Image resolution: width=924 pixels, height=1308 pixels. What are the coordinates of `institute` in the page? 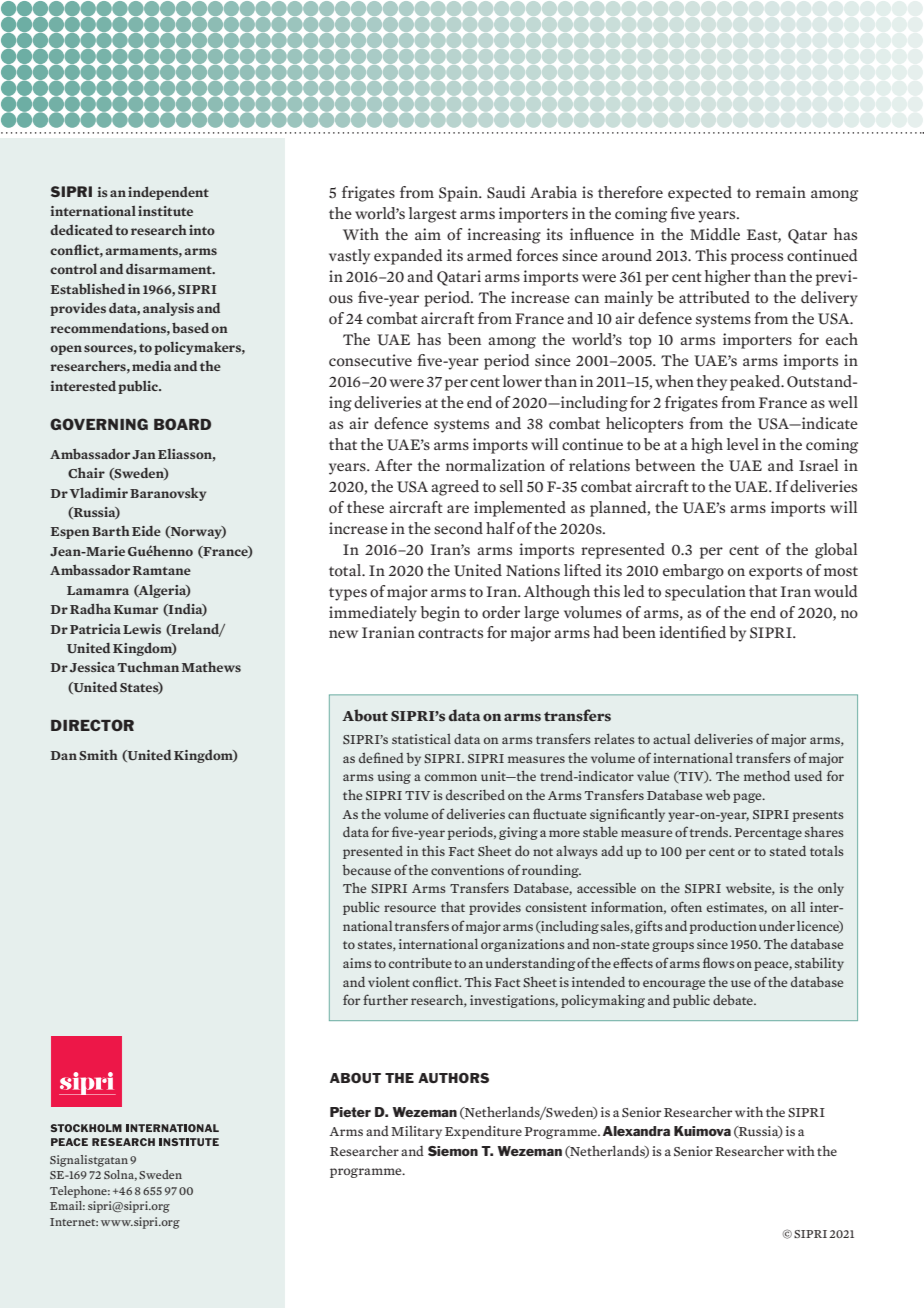 It's located at (165, 211).
